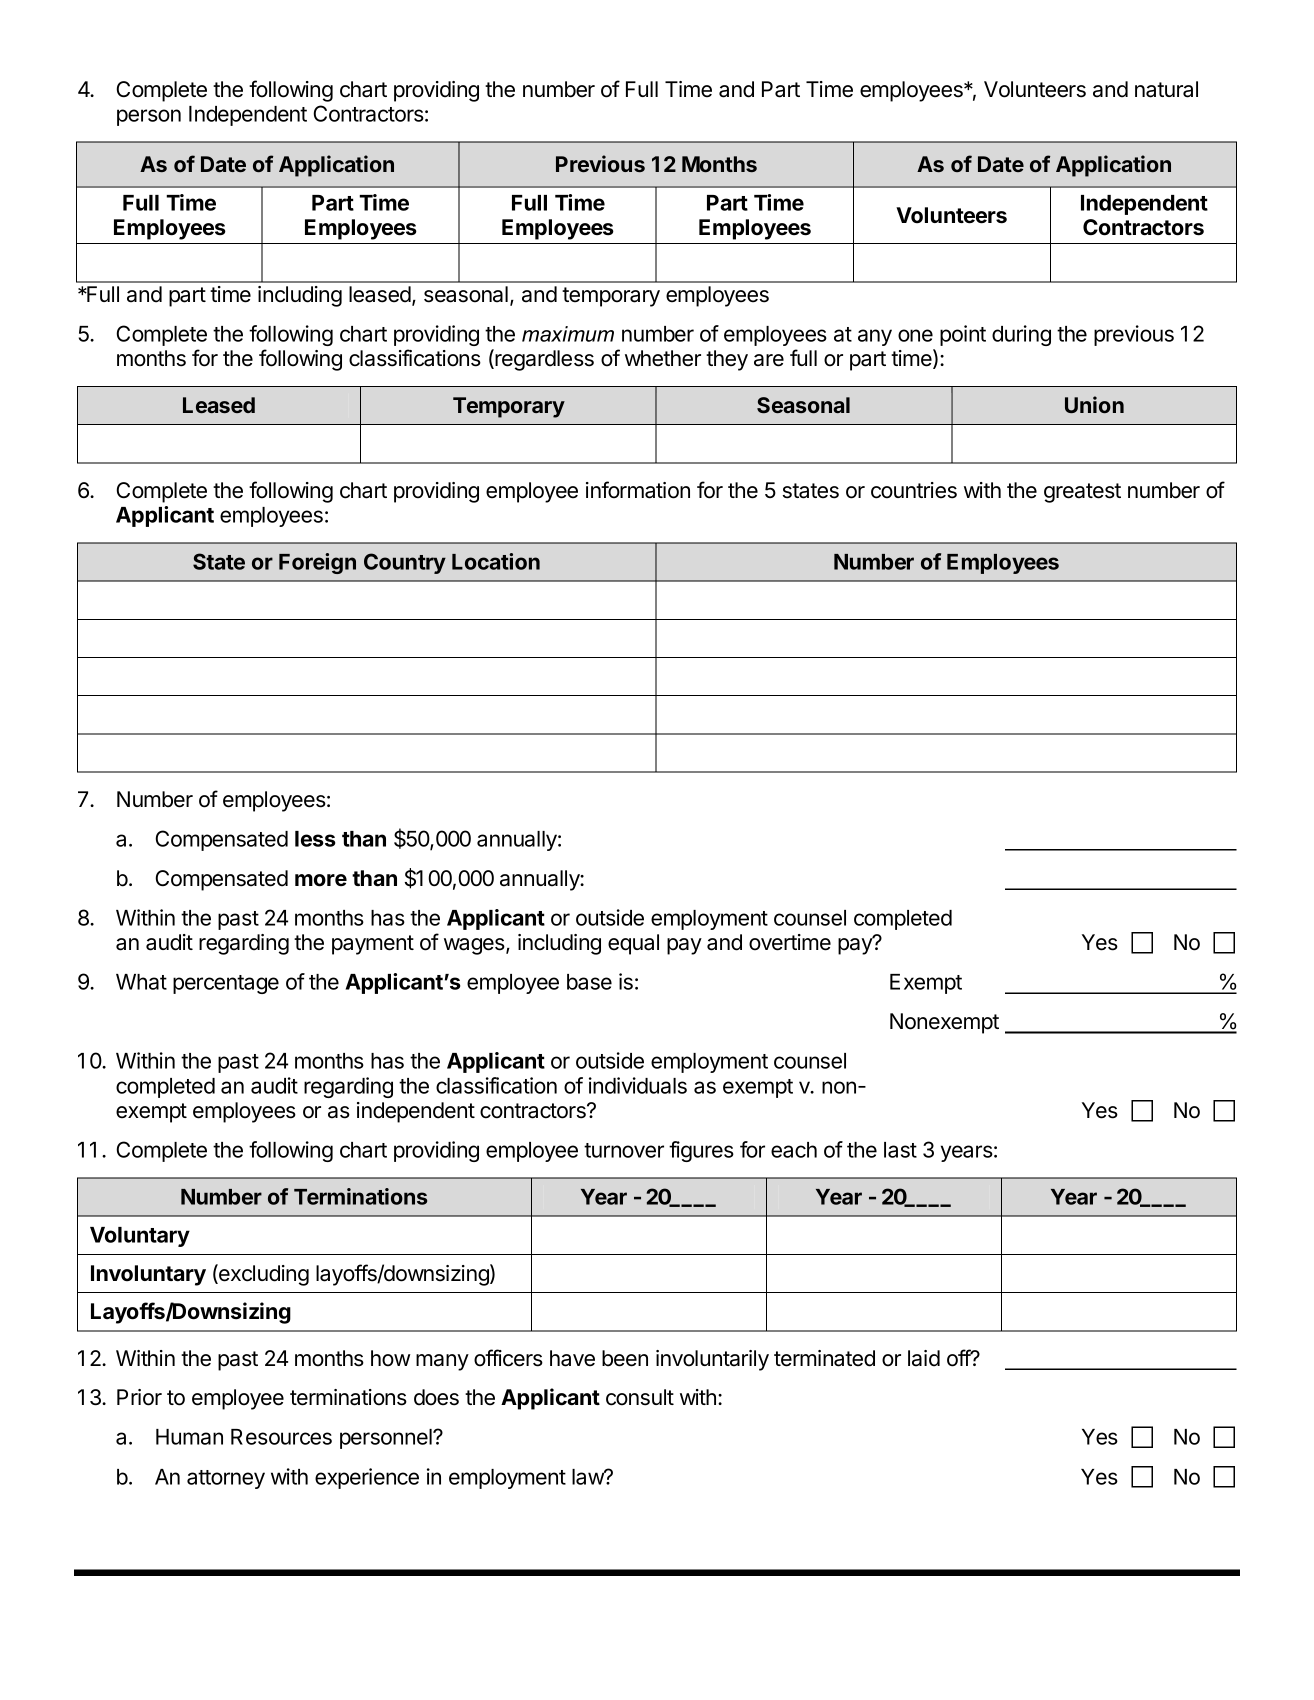 The height and width of the page is (1700, 1314). Describe the element at coordinates (638, 1085) in the page. I see `individuals` at that location.
